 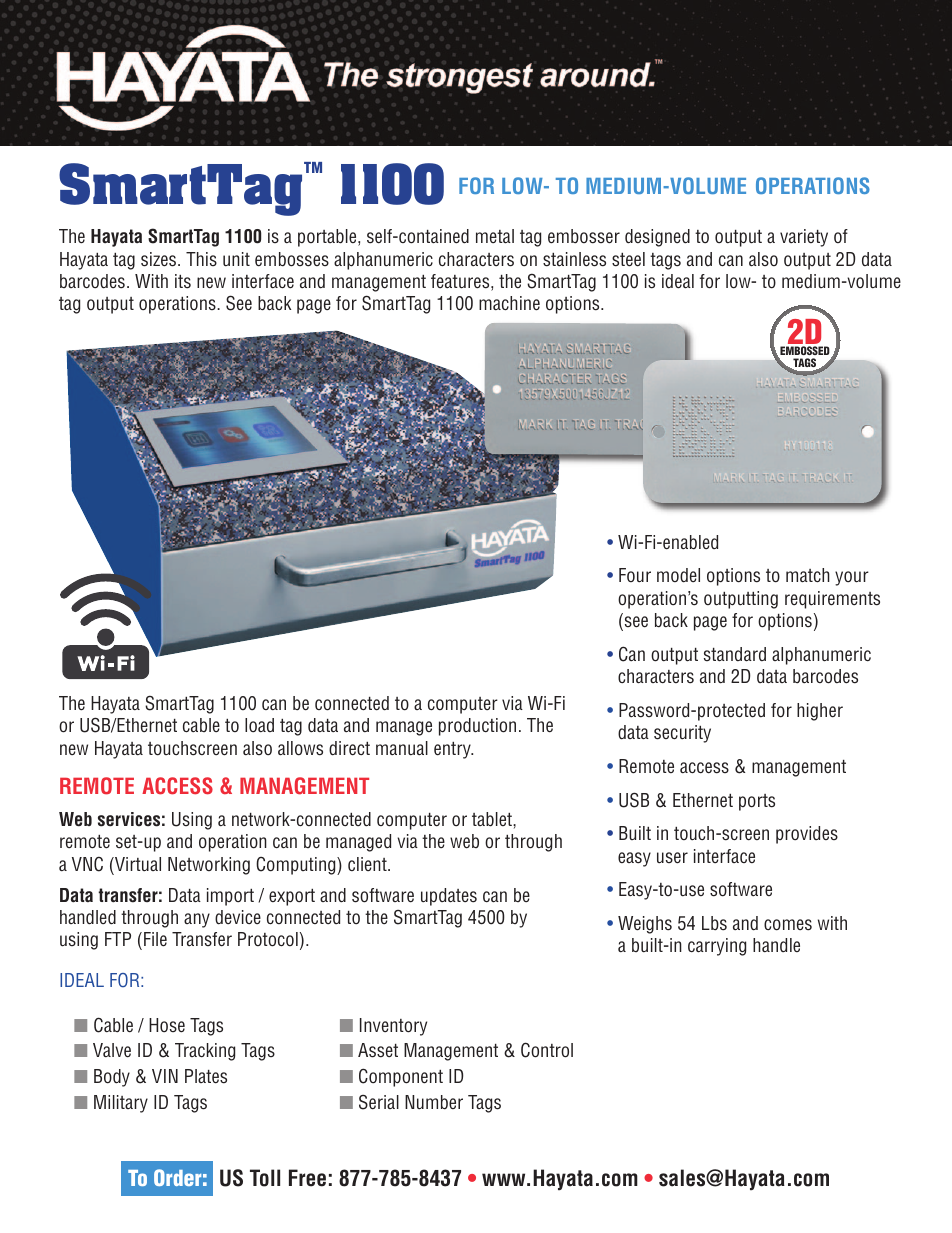 I want to click on load, so click(x=259, y=725).
